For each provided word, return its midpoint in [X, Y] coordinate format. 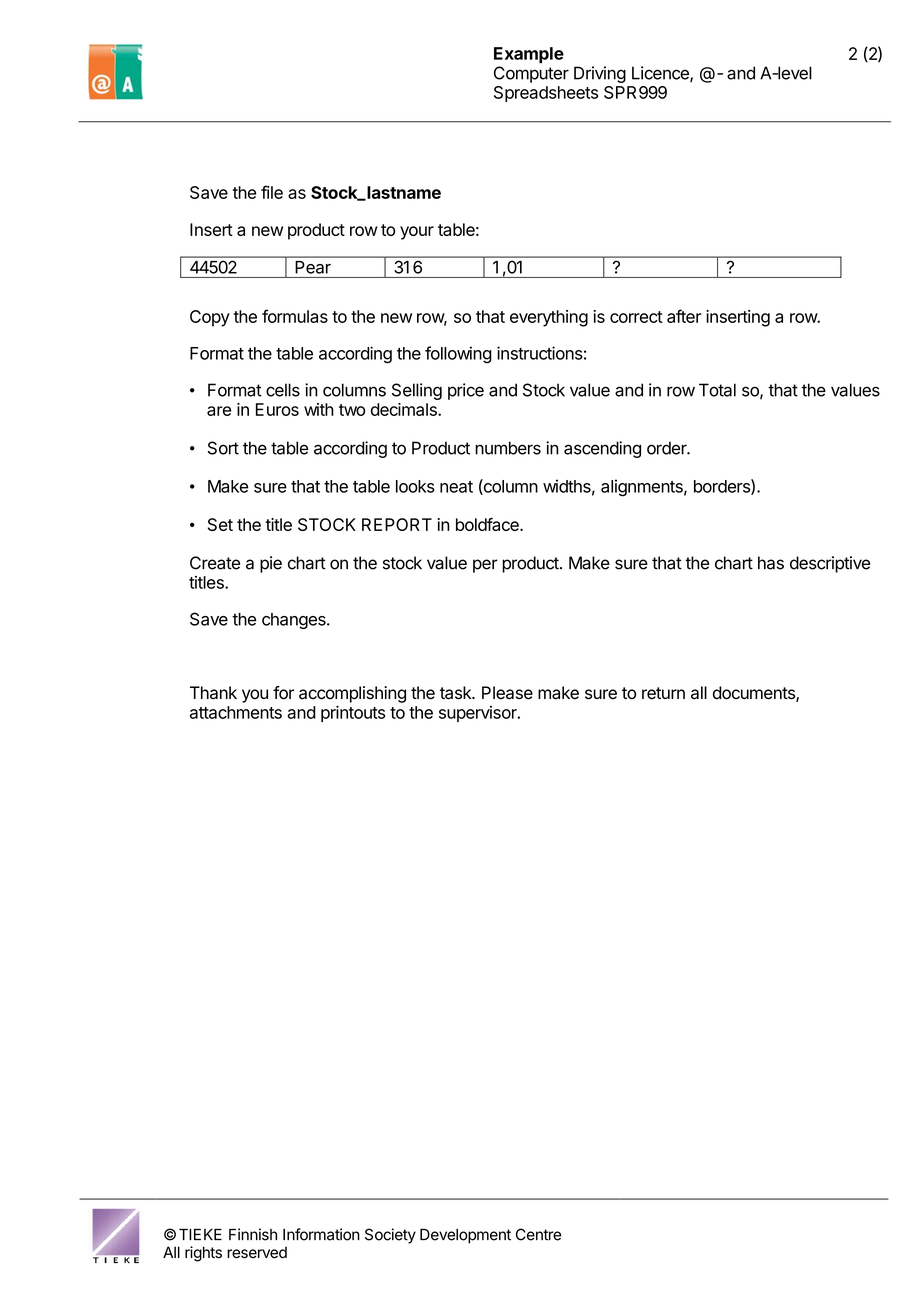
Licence [661, 74]
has [771, 563]
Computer [531, 74]
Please [507, 693]
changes [295, 621]
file [272, 192]
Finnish [253, 1234]
